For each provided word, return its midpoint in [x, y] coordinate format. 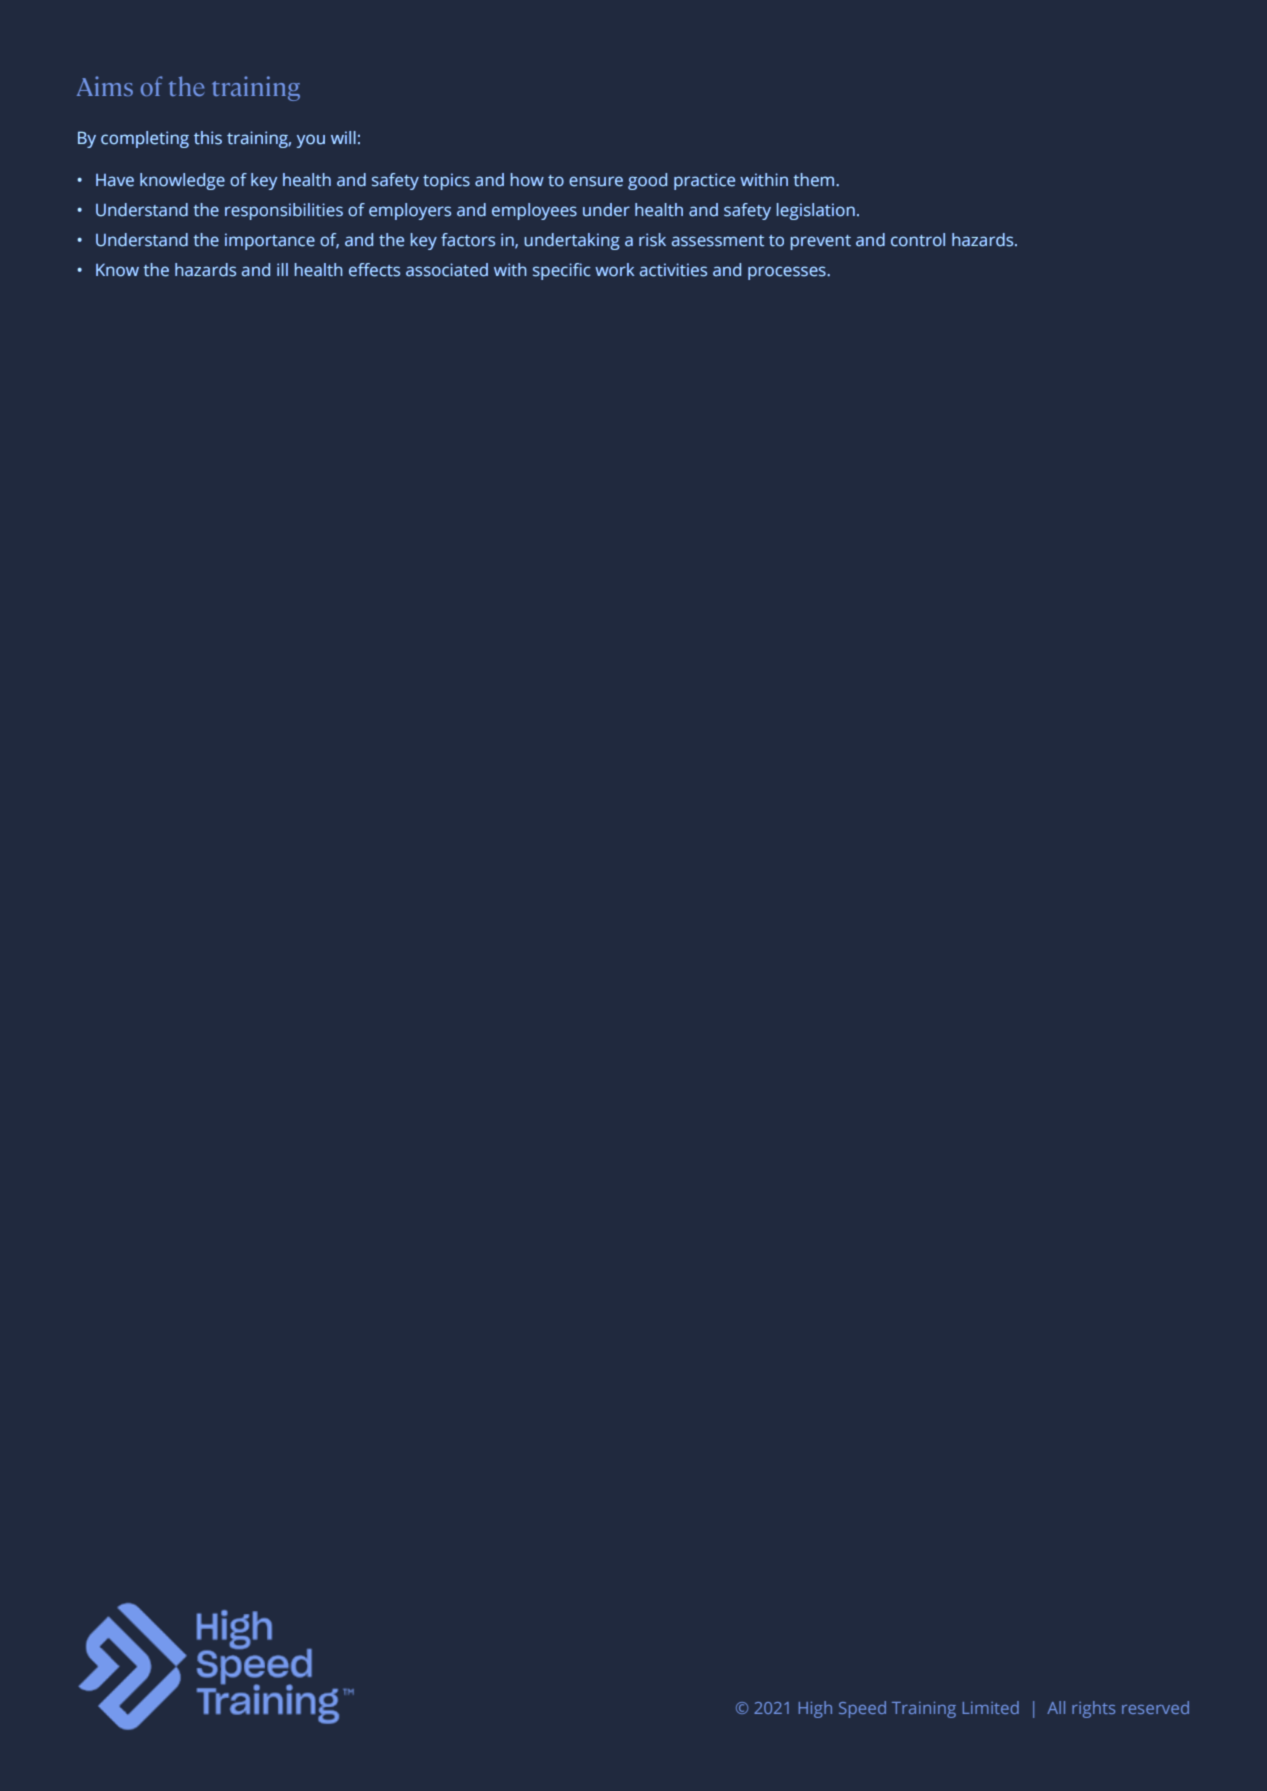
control [918, 240]
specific [562, 271]
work [615, 270]
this [208, 138]
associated [447, 270]
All [1056, 1707]
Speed [862, 1709]
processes [788, 273]
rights [1093, 1709]
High [815, 1709]
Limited [991, 1707]
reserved [1155, 1707]
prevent [821, 242]
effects [374, 270]
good [647, 181]
